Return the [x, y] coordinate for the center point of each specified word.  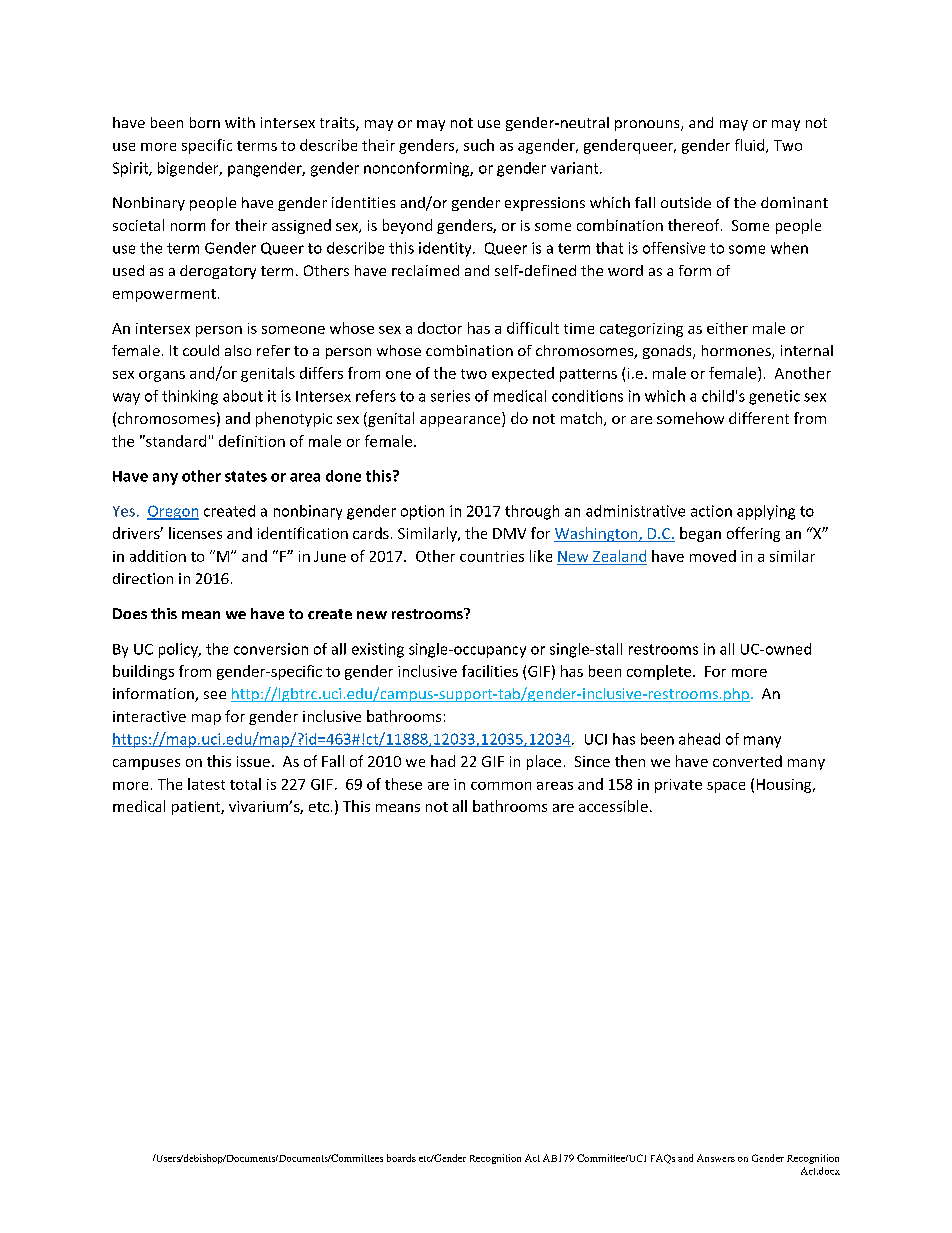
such [479, 145]
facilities [490, 671]
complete [659, 672]
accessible [613, 806]
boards [401, 1158]
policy [179, 650]
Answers [716, 1158]
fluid [751, 146]
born [205, 122]
